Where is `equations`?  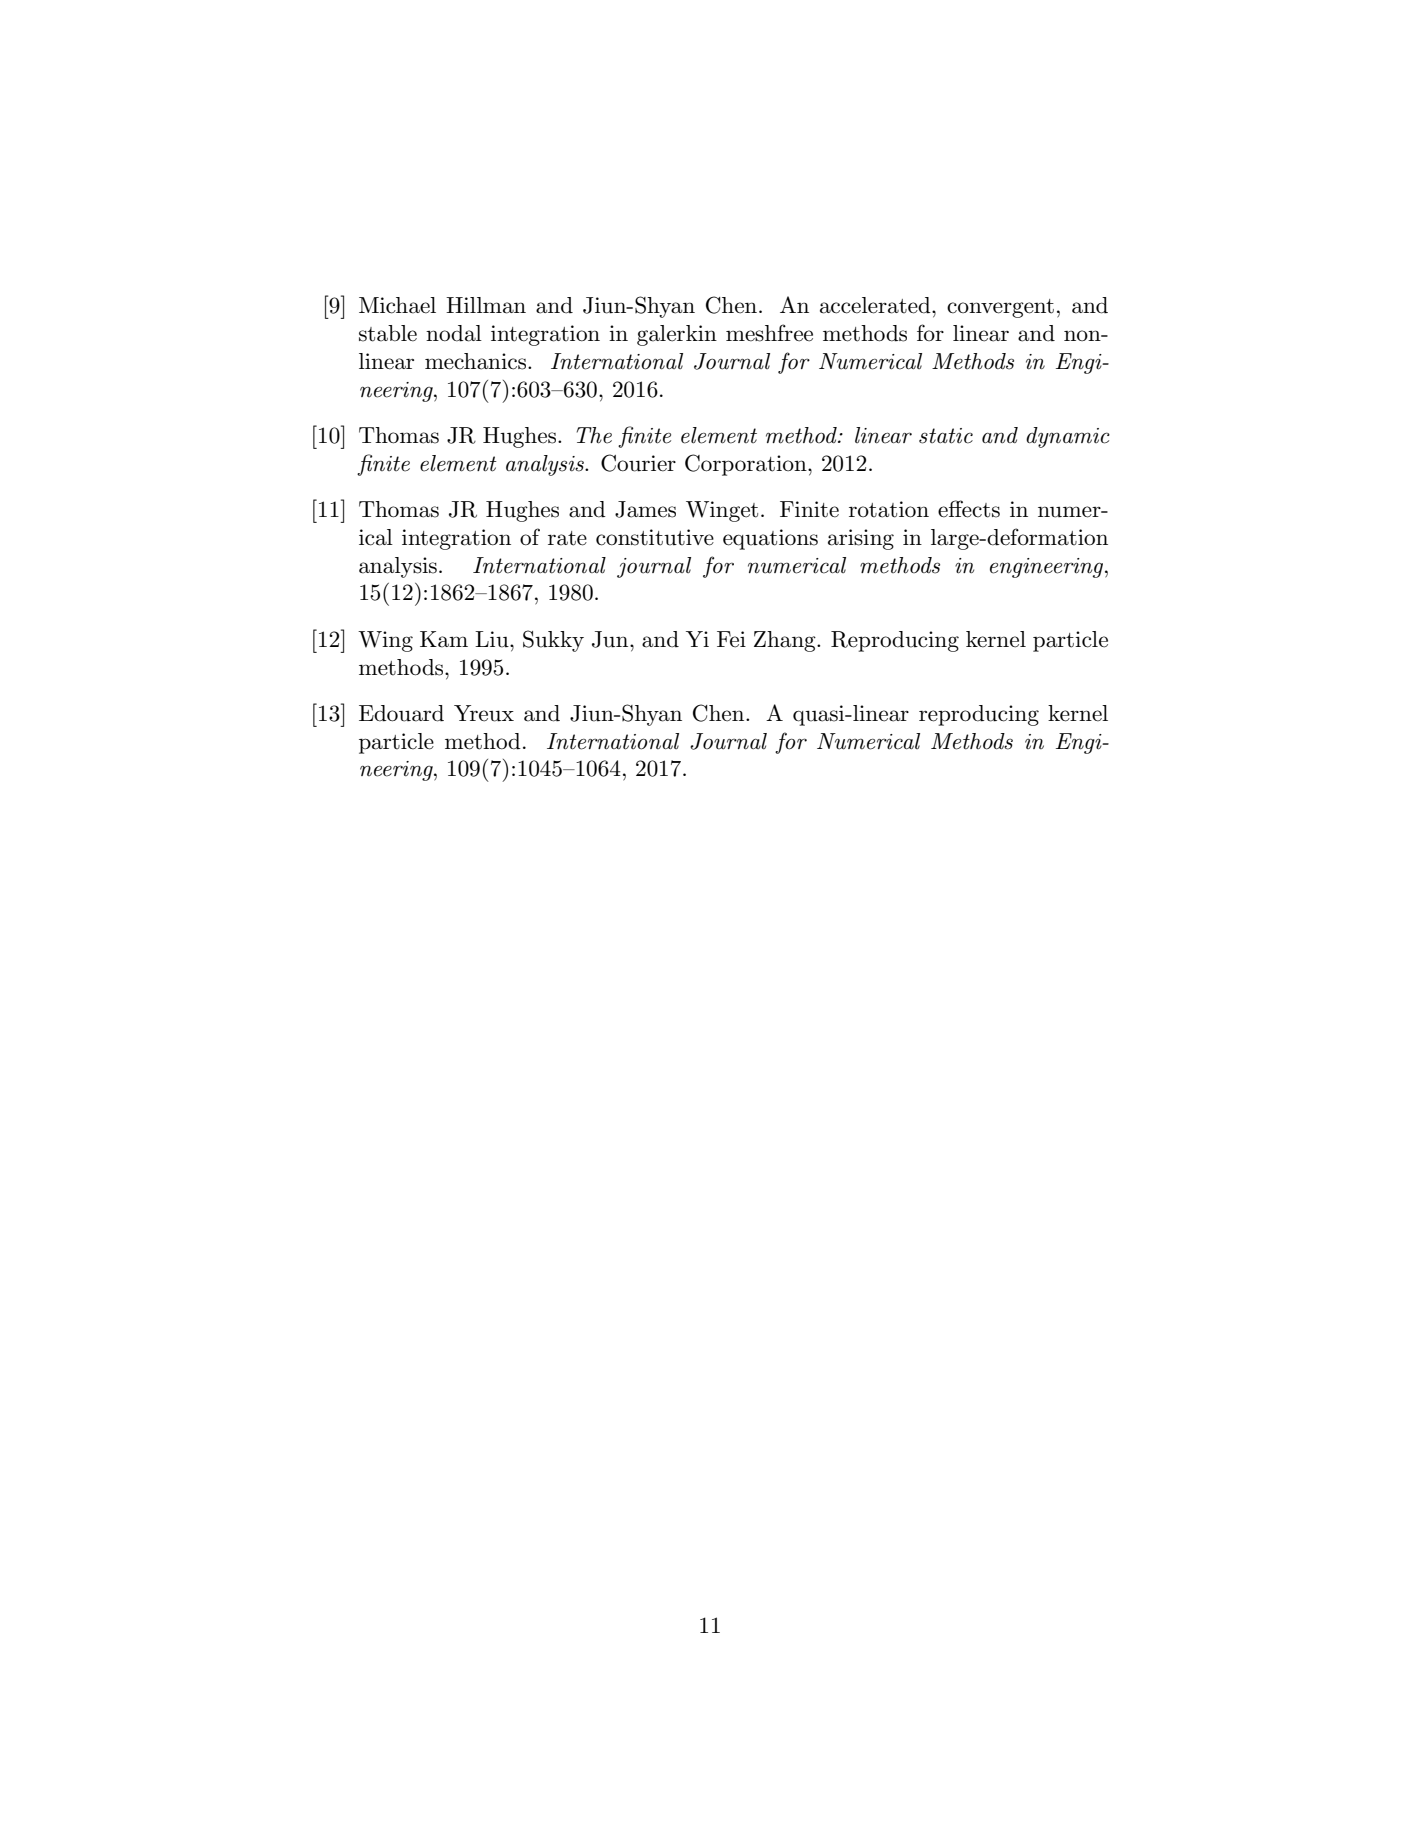 equations is located at coordinates (770, 539).
